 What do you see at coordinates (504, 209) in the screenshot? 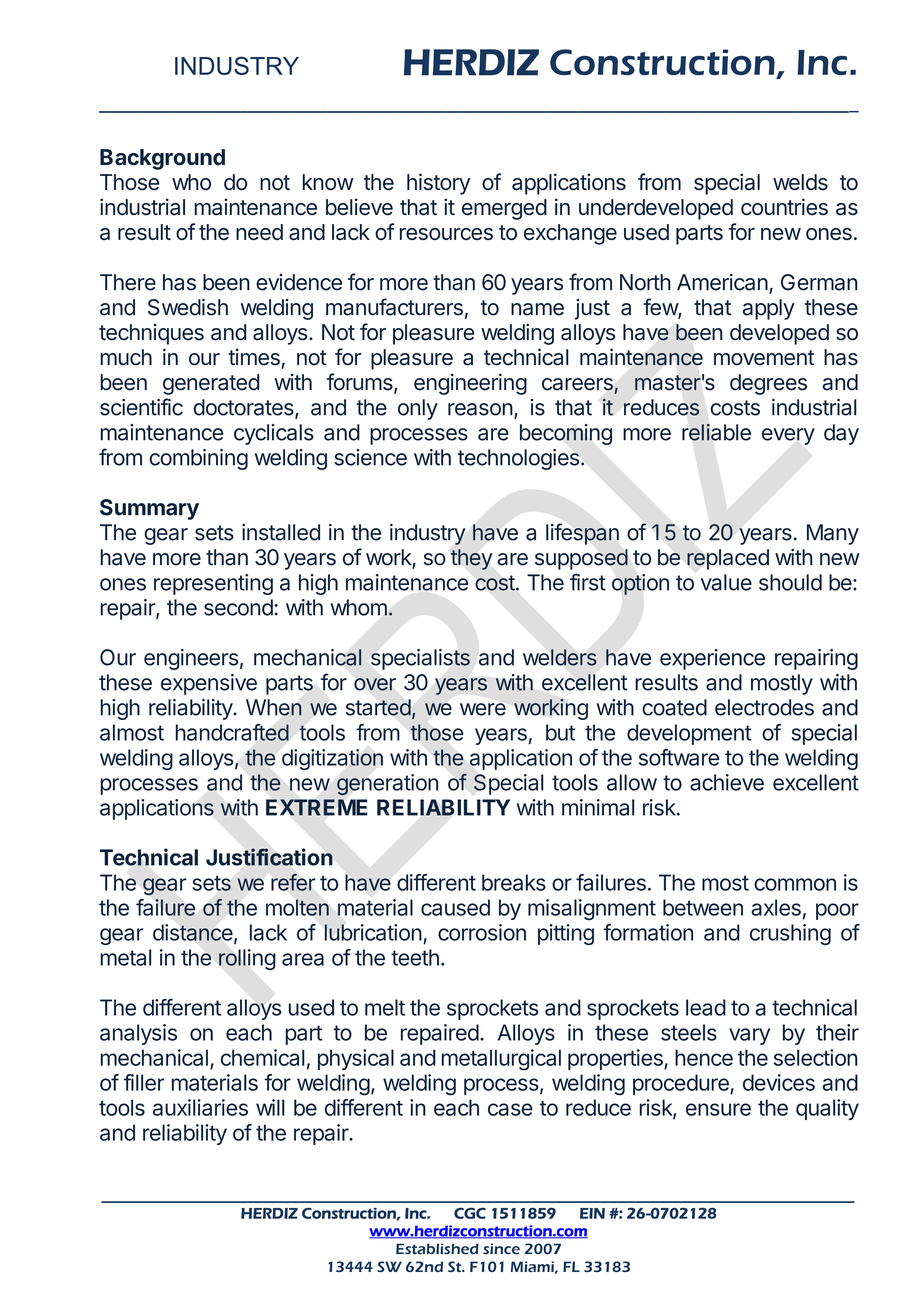
I see `emerged` at bounding box center [504, 209].
